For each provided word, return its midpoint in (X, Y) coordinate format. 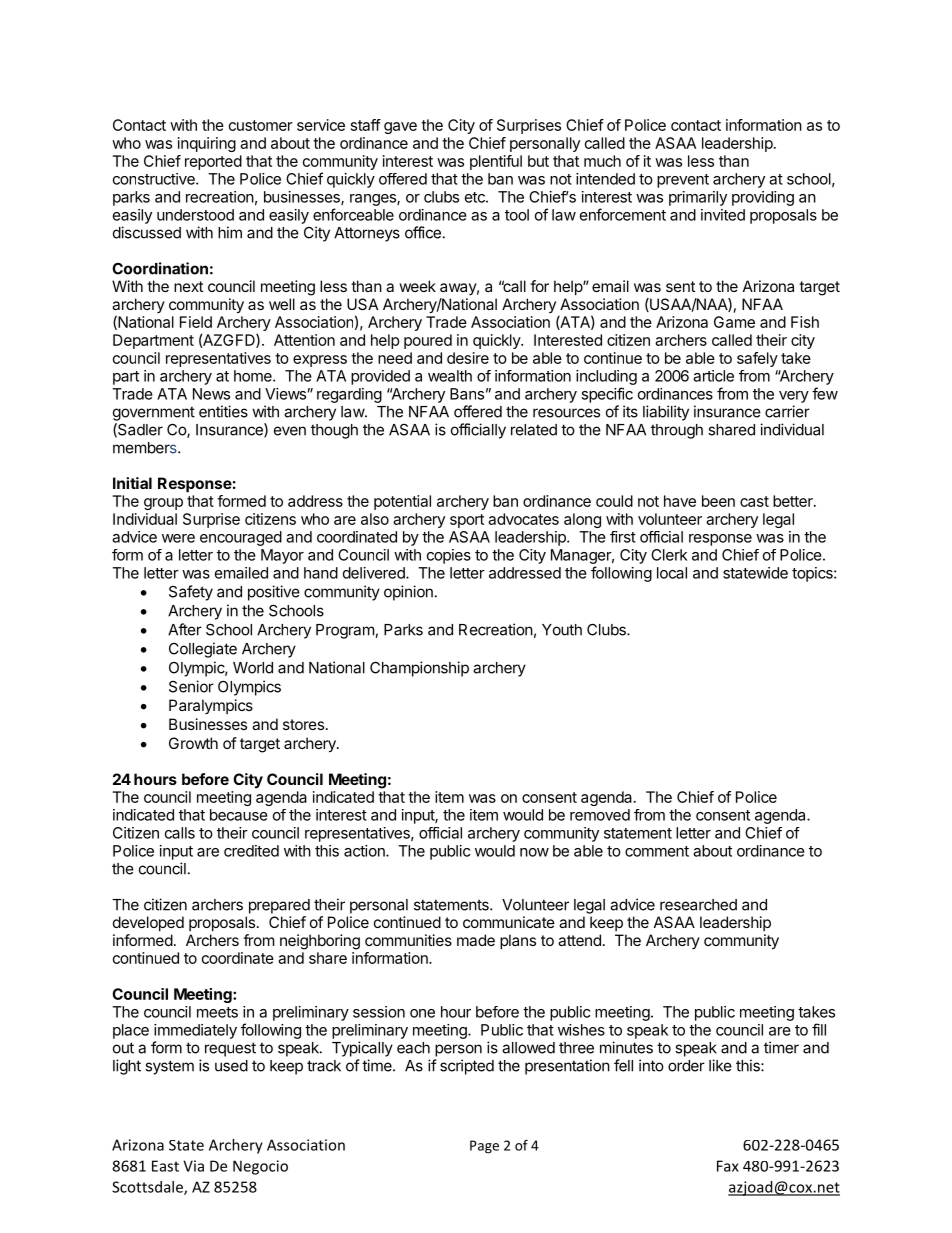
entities (223, 411)
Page (484, 1147)
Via (193, 1166)
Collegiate (203, 650)
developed (148, 923)
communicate (509, 922)
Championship (419, 669)
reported (213, 162)
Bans (467, 394)
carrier (787, 411)
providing (763, 198)
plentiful (496, 162)
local (672, 573)
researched (698, 905)
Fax (728, 1166)
